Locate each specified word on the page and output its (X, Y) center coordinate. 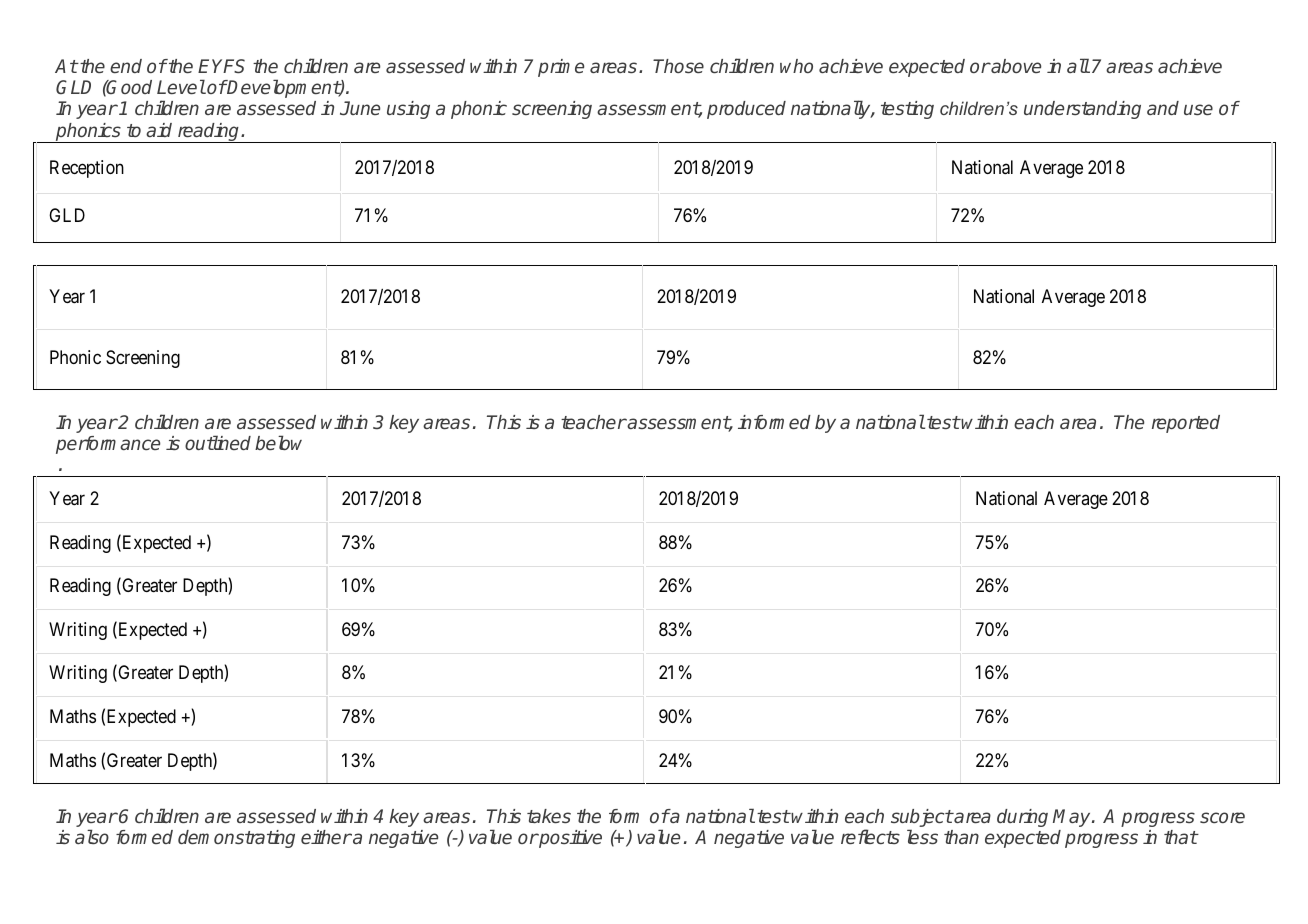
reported (1186, 424)
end (126, 66)
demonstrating (236, 839)
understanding (1082, 110)
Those (678, 66)
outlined (218, 442)
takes (549, 816)
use (1198, 110)
